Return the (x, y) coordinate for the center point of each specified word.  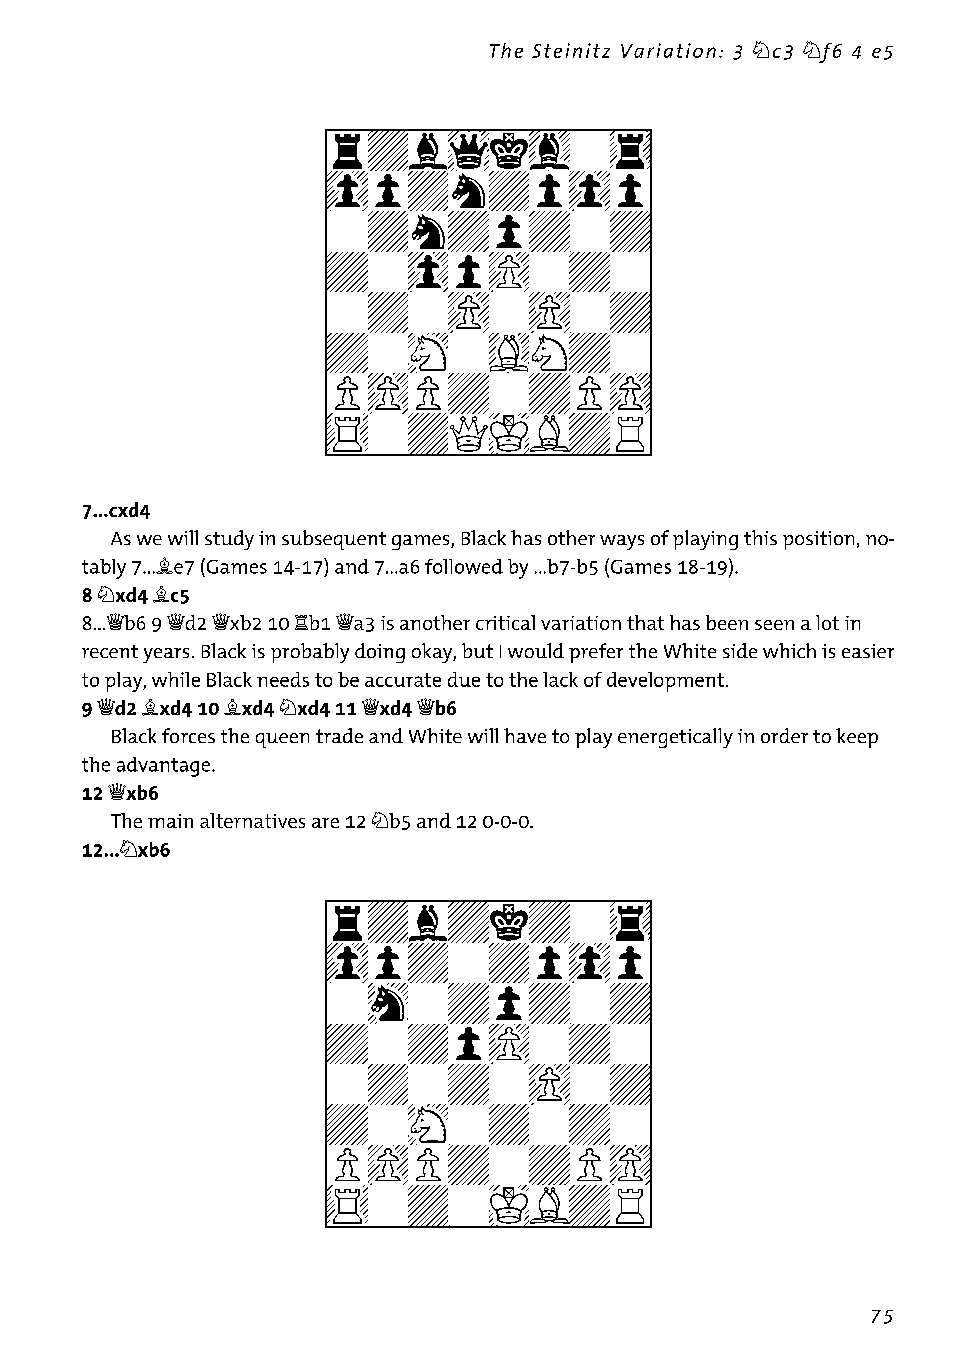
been (727, 622)
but (477, 650)
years (166, 655)
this (760, 537)
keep (857, 738)
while (176, 679)
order (784, 735)
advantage (165, 767)
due (464, 679)
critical (505, 622)
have (525, 735)
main (170, 821)
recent (110, 651)
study (229, 540)
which (789, 650)
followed (464, 566)
